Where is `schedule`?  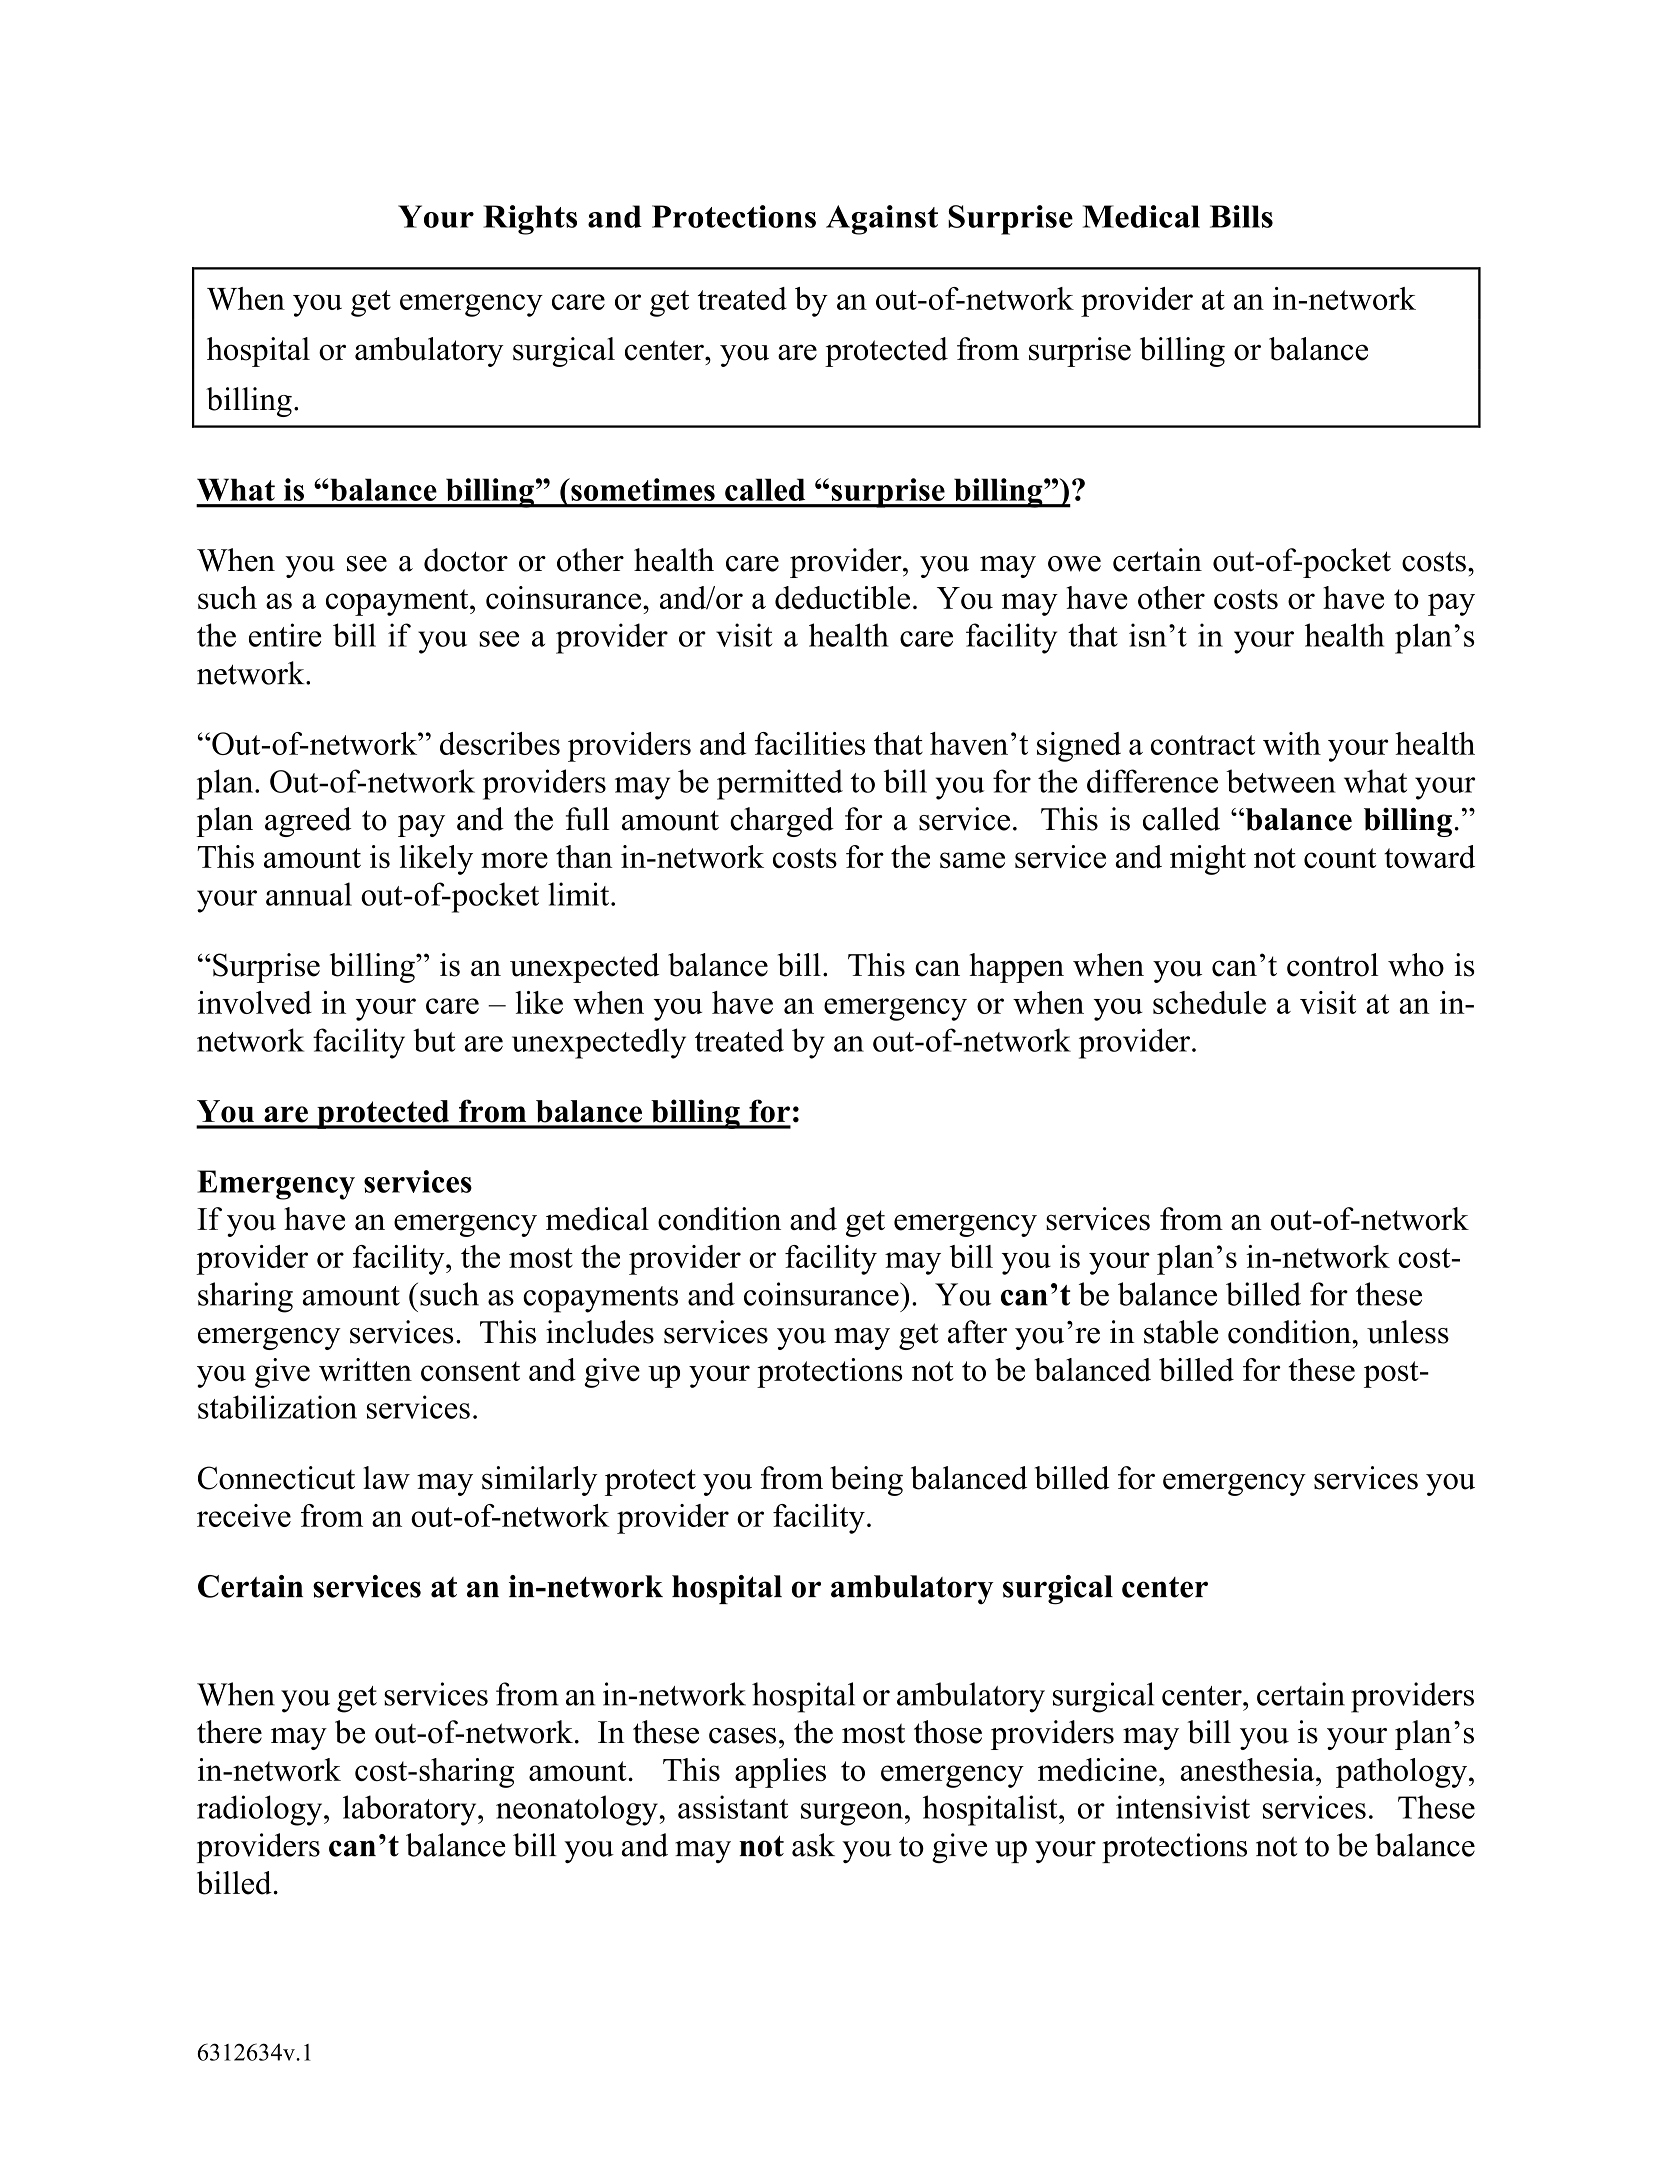 schedule is located at coordinates (1209, 1002).
